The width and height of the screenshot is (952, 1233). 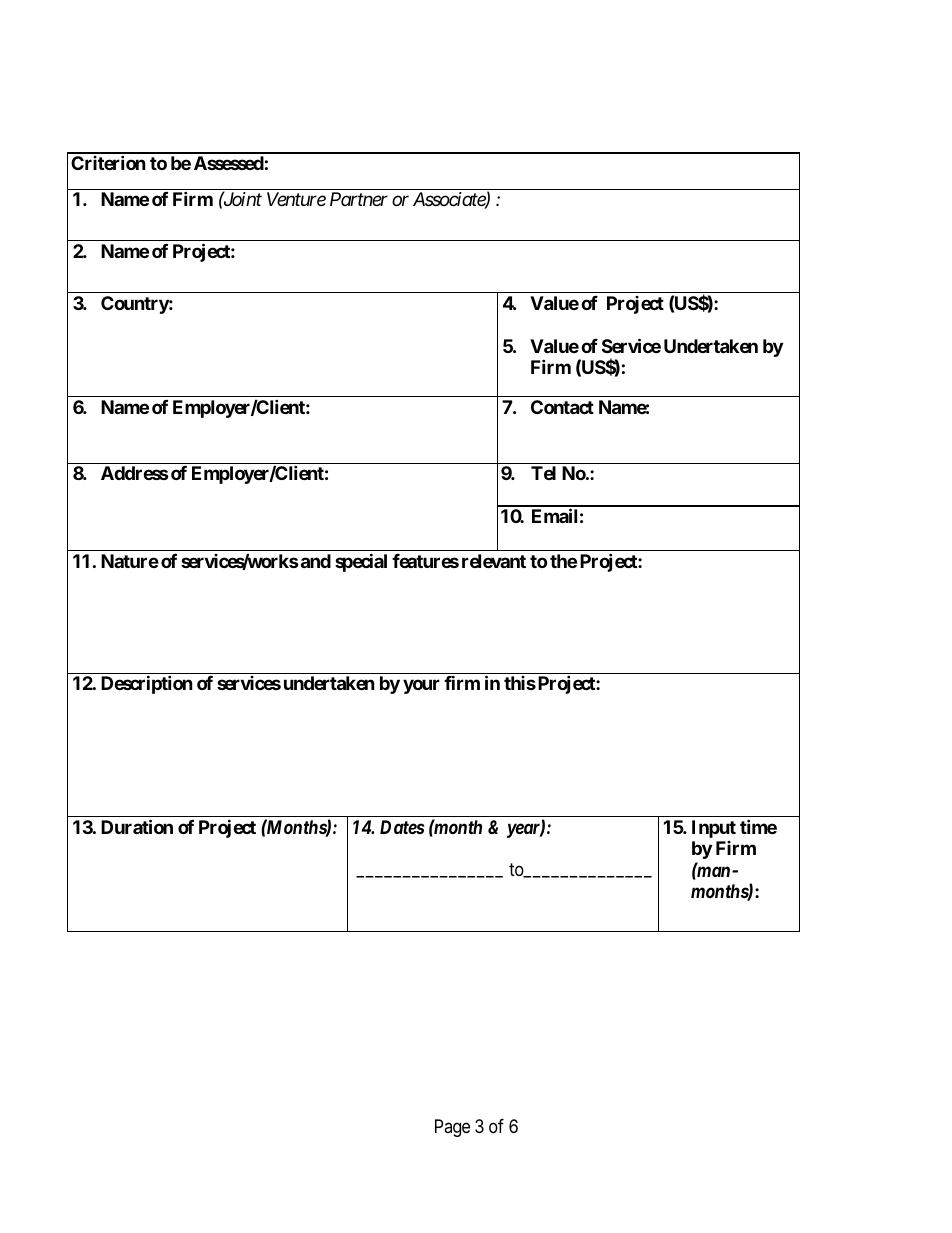 I want to click on Description, so click(x=147, y=685).
